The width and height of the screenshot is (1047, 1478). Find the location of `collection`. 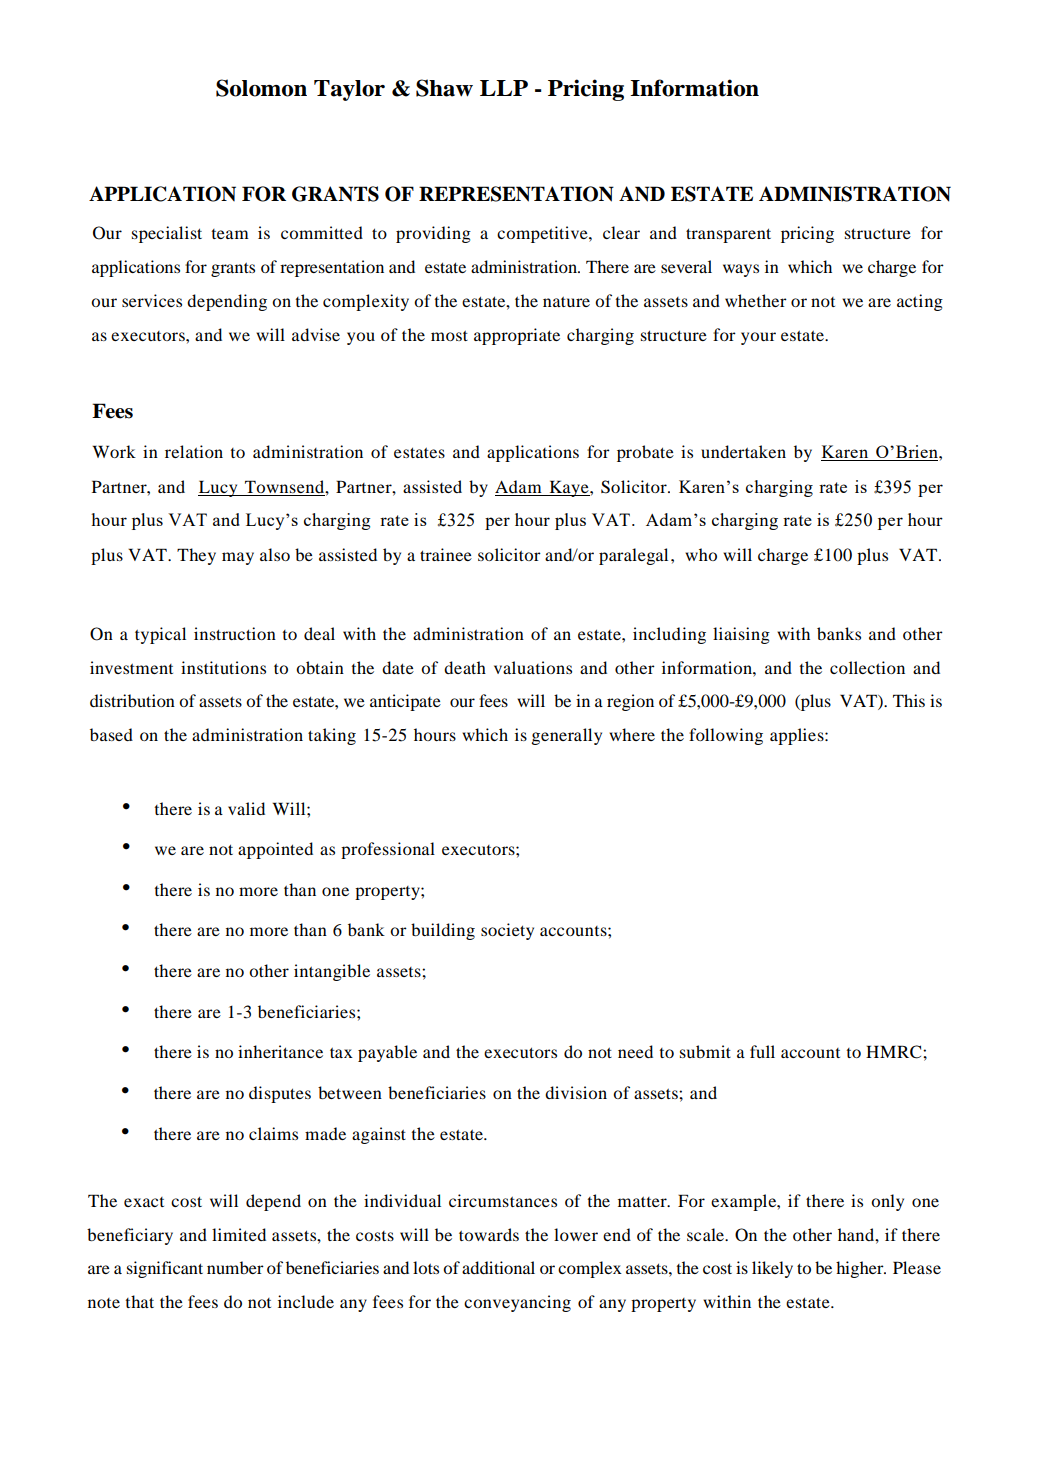

collection is located at coordinates (867, 667).
